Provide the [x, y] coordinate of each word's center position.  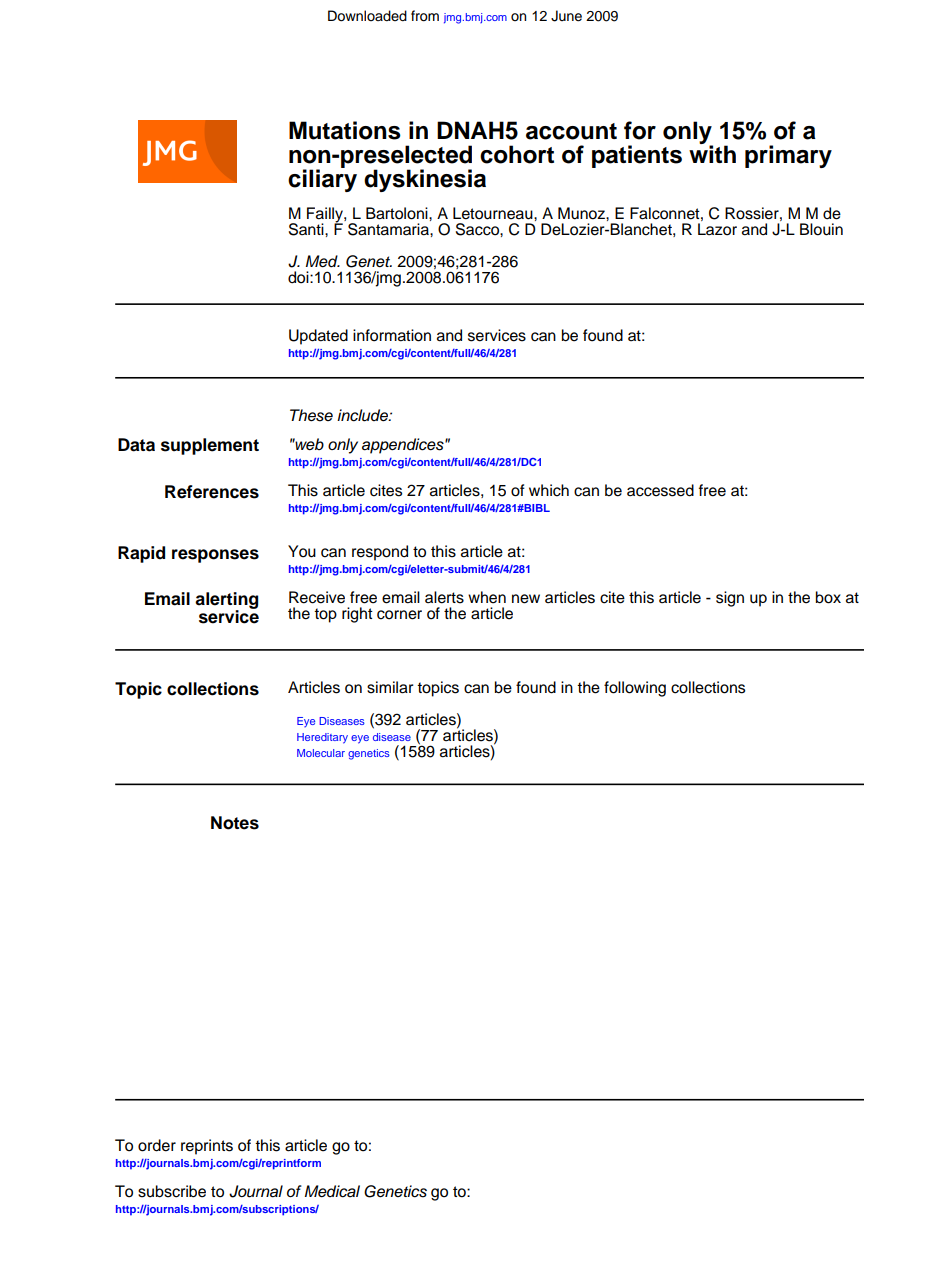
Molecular [321, 753]
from [425, 16]
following [635, 689]
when [487, 597]
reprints [207, 1147]
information [392, 335]
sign [730, 599]
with [712, 153]
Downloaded [367, 16]
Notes [235, 823]
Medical [332, 1191]
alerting [226, 601]
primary [788, 156]
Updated [318, 337]
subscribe [172, 1191]
